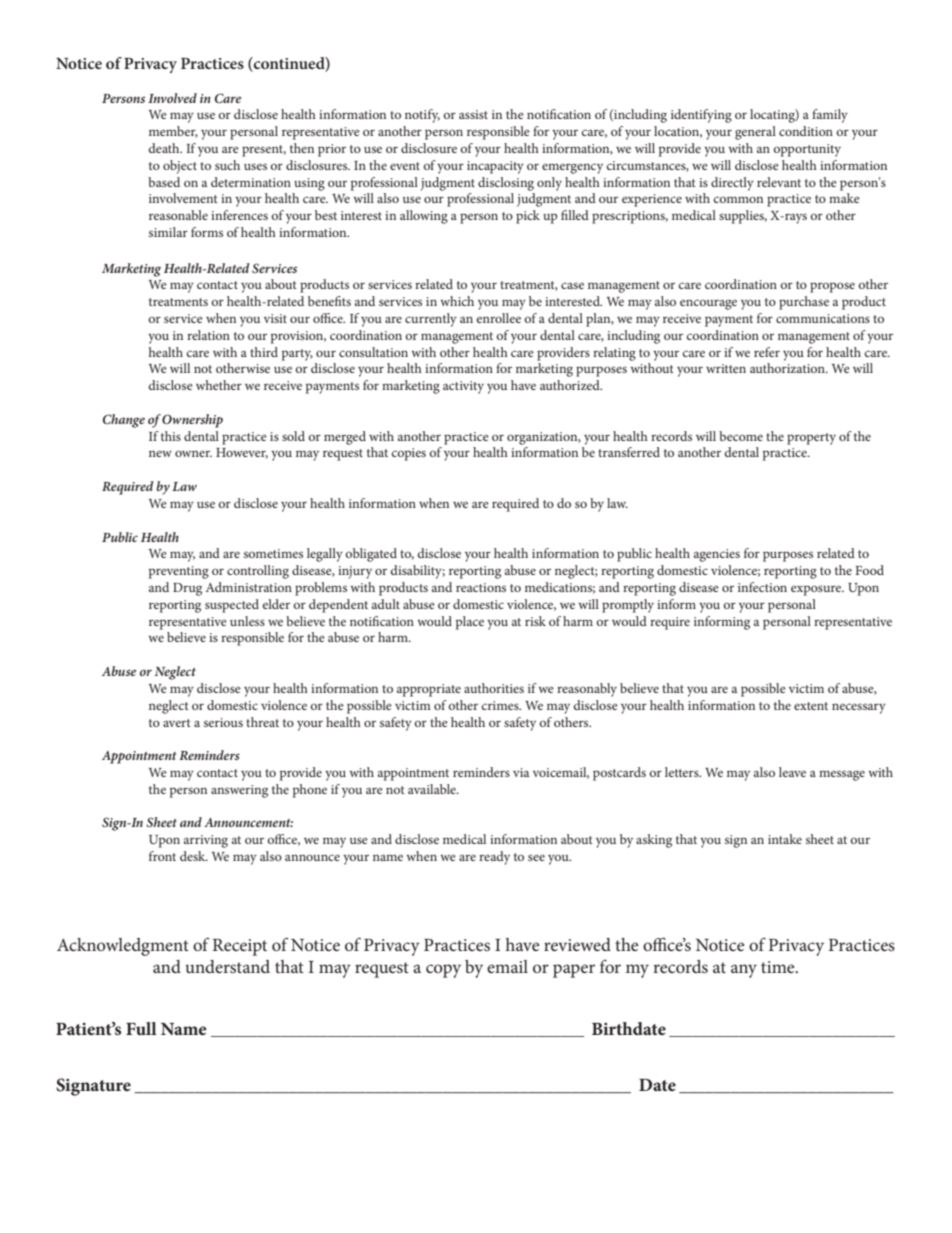  Describe the element at coordinates (443, 971) in the page. I see `copy` at that location.
